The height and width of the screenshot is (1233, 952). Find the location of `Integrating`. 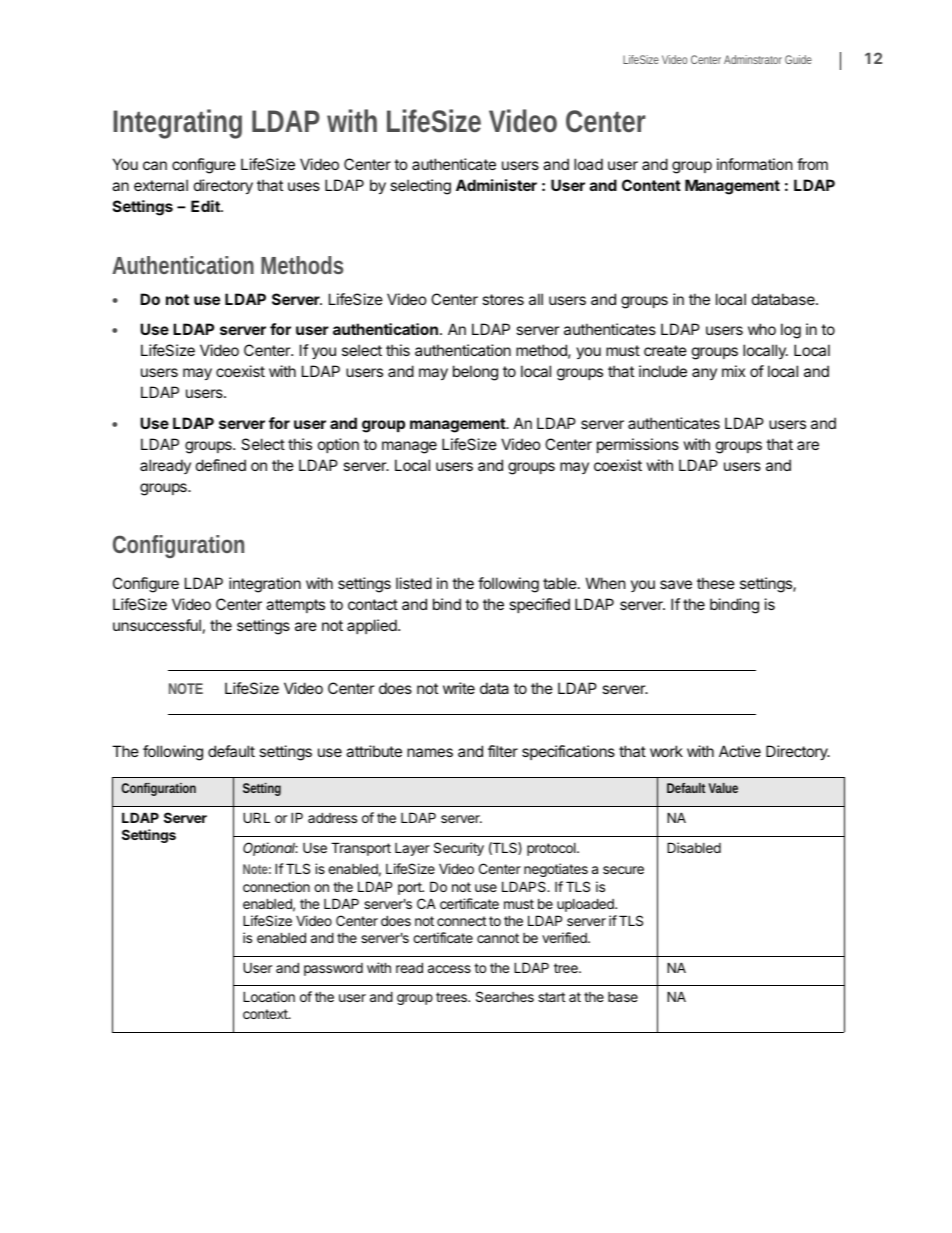

Integrating is located at coordinates (177, 124).
